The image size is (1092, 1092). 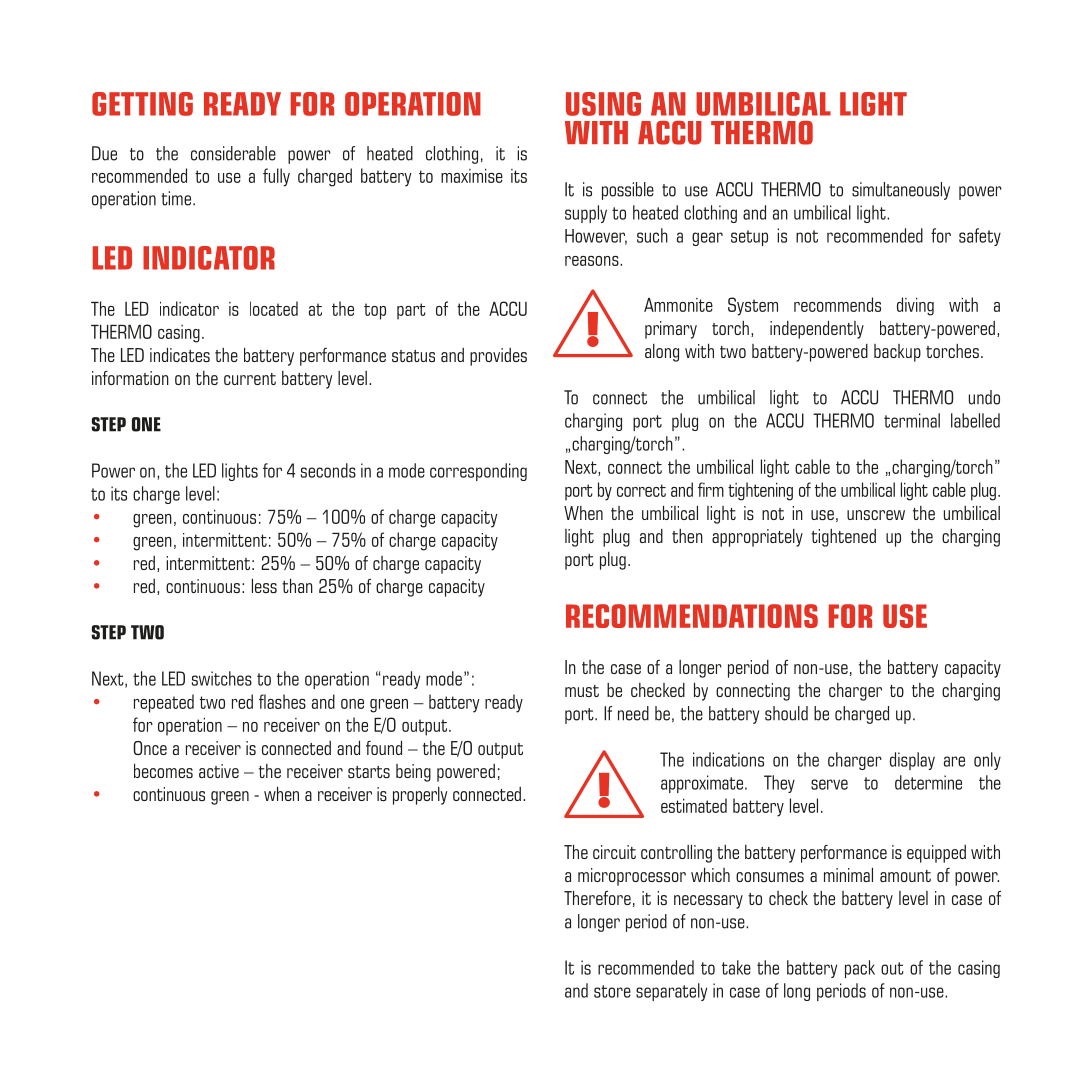 What do you see at coordinates (912, 420) in the screenshot?
I see `terminal` at bounding box center [912, 420].
